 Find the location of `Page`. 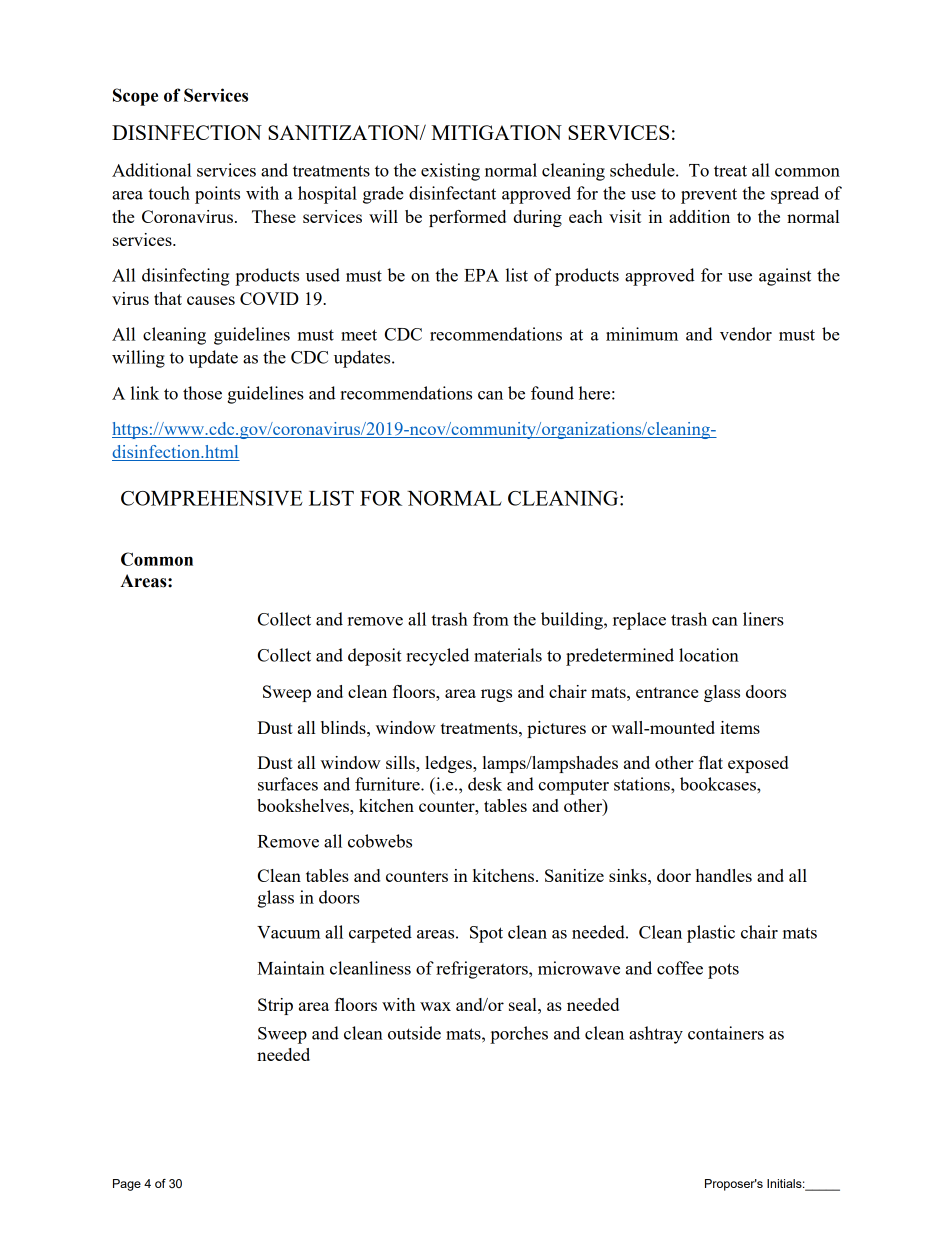

Page is located at coordinates (127, 1185).
